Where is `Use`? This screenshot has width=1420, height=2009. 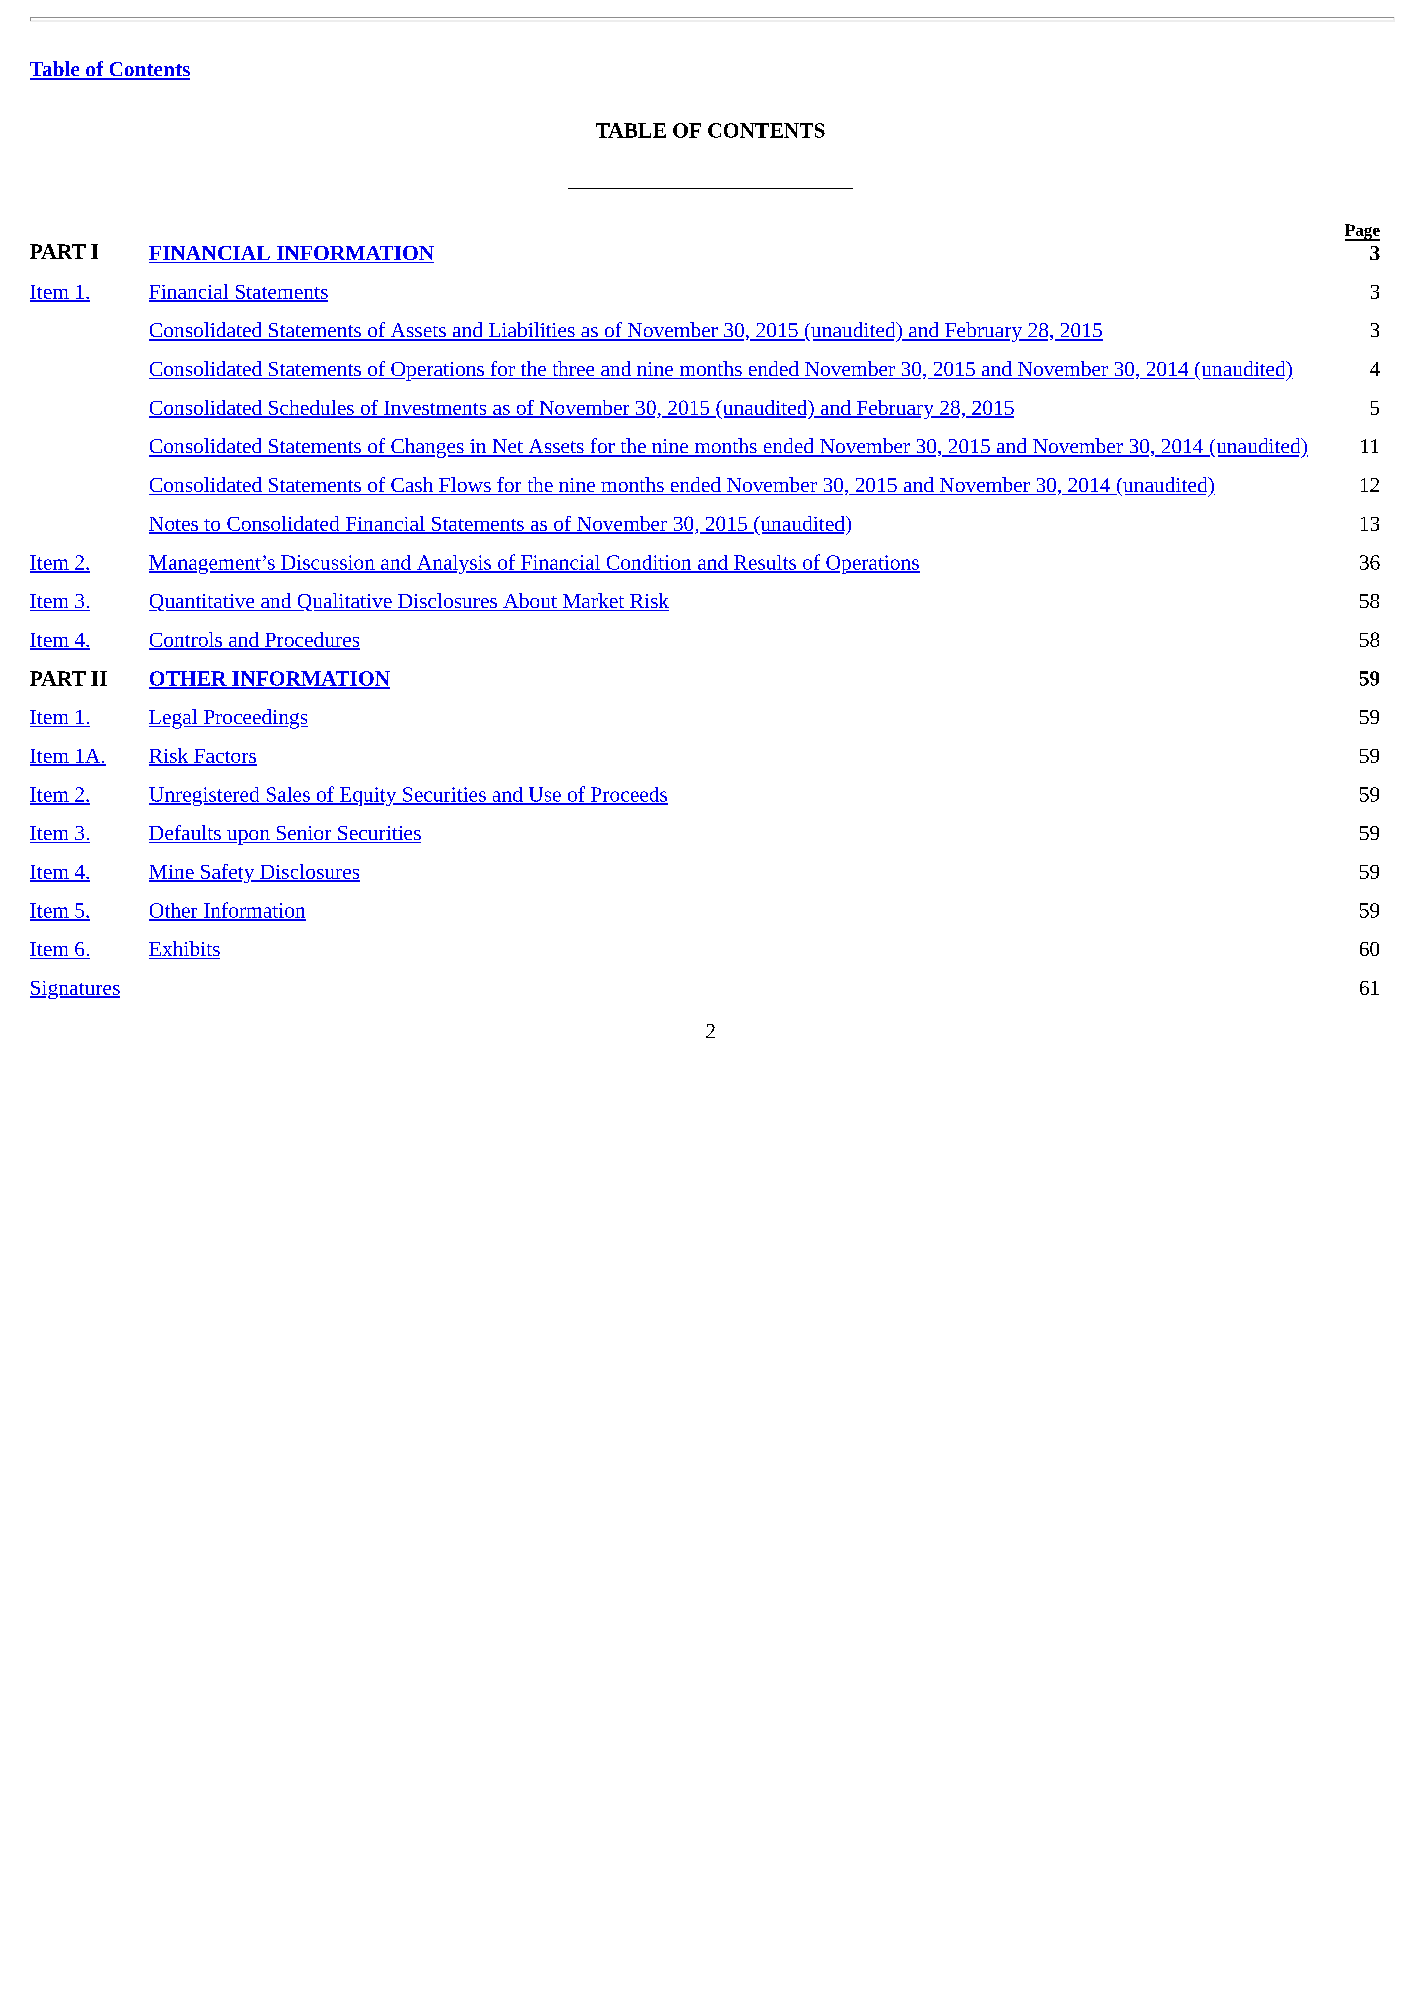 Use is located at coordinates (544, 795).
